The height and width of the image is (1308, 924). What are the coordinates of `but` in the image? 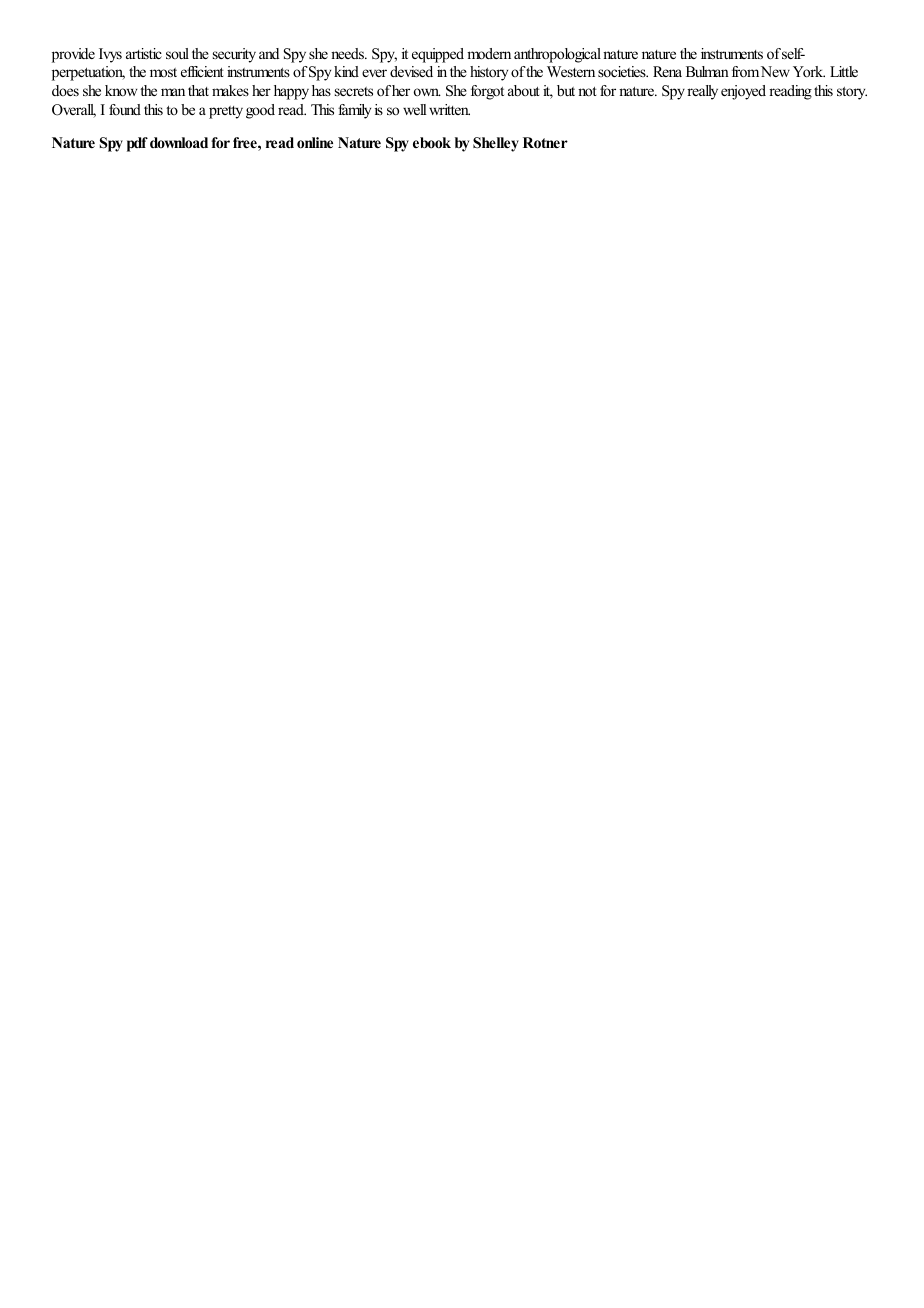 It's located at (566, 90).
